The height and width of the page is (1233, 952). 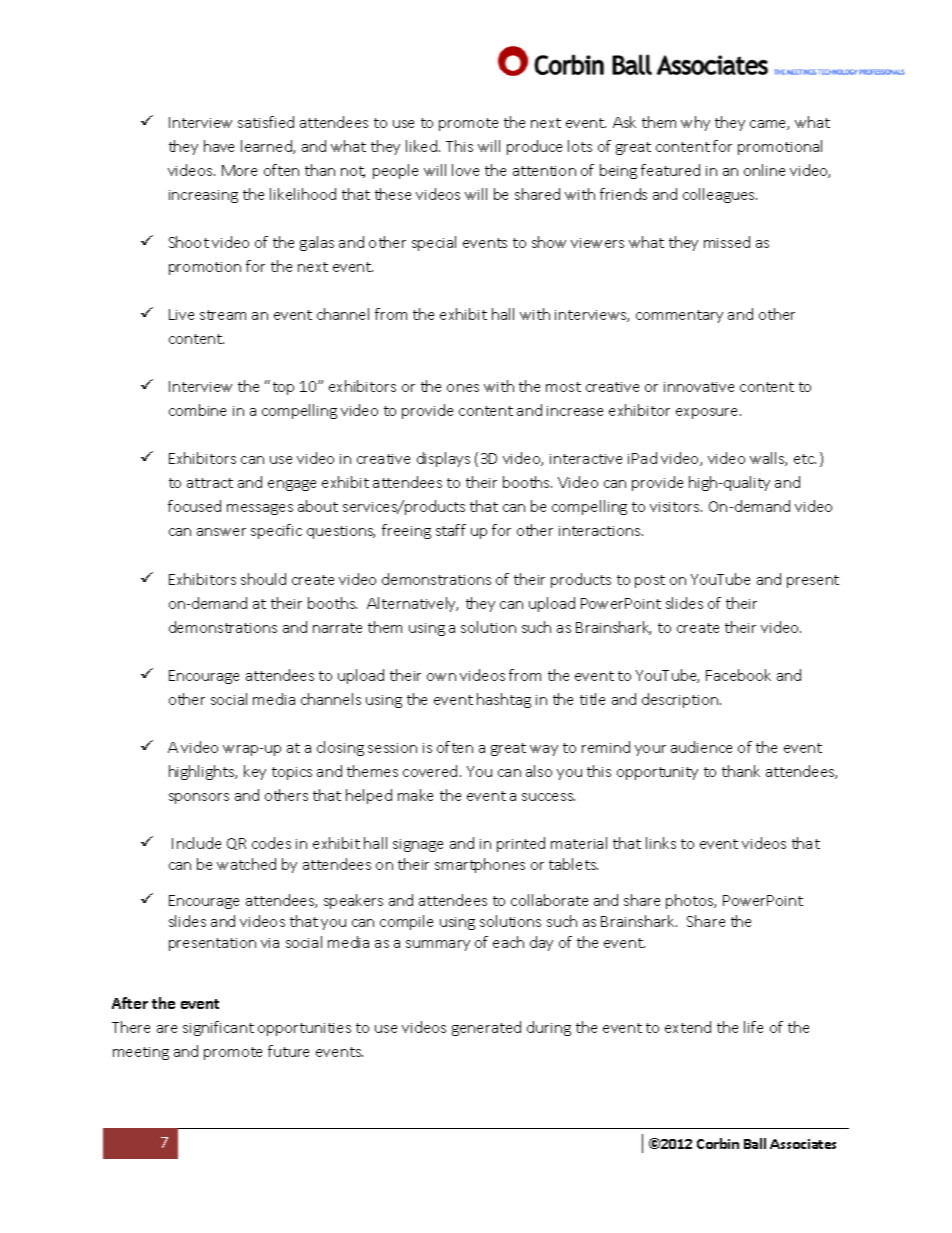 What do you see at coordinates (764, 170) in the page?
I see `online` at bounding box center [764, 170].
